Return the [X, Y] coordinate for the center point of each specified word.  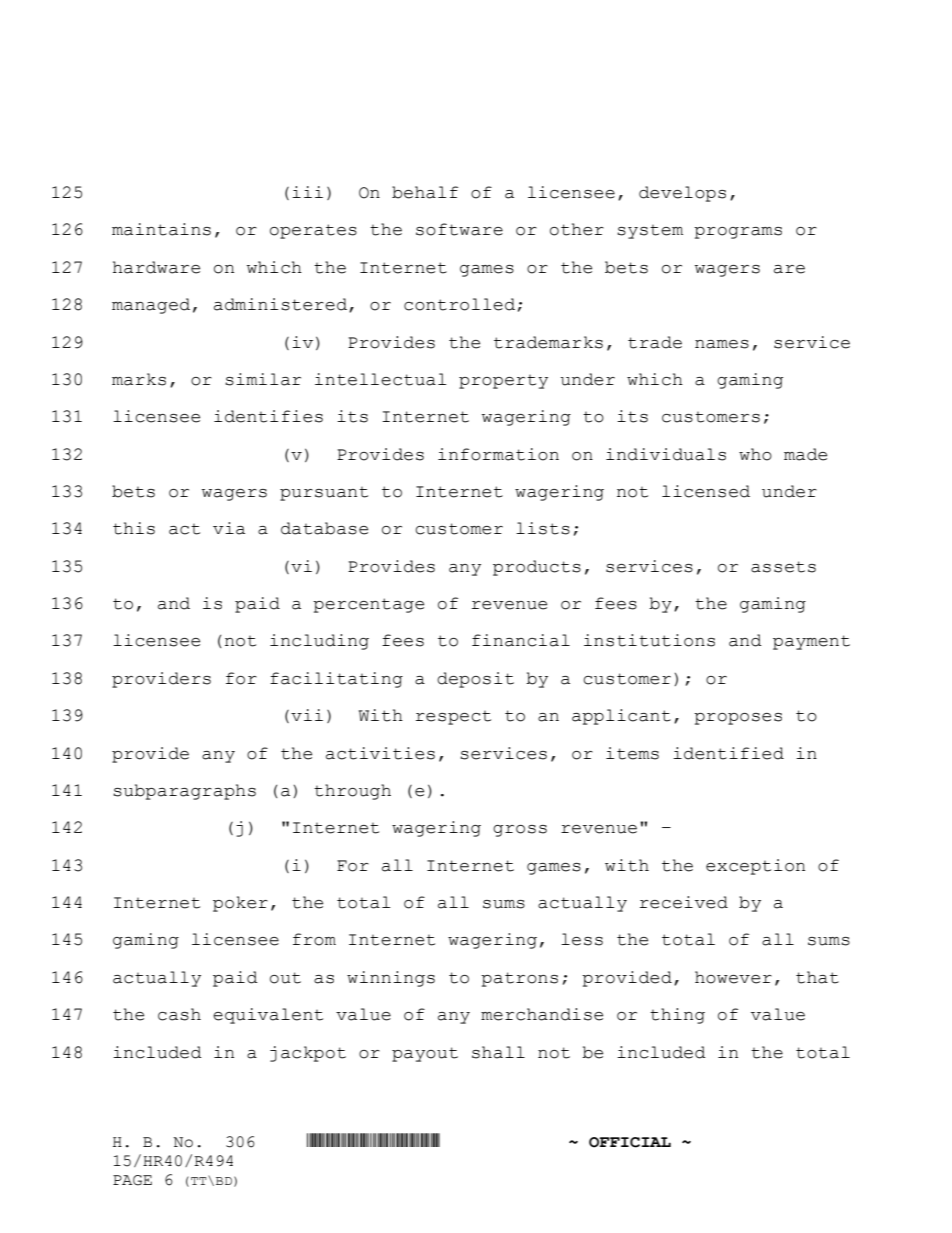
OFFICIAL [630, 1142]
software [459, 229]
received [684, 902]
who [755, 454]
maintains [161, 229]
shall [498, 1052]
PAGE [132, 1180]
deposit [475, 680]
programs [738, 233]
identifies [268, 416]
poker [240, 904]
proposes [738, 719]
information [498, 454]
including [319, 642]
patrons [519, 979]
